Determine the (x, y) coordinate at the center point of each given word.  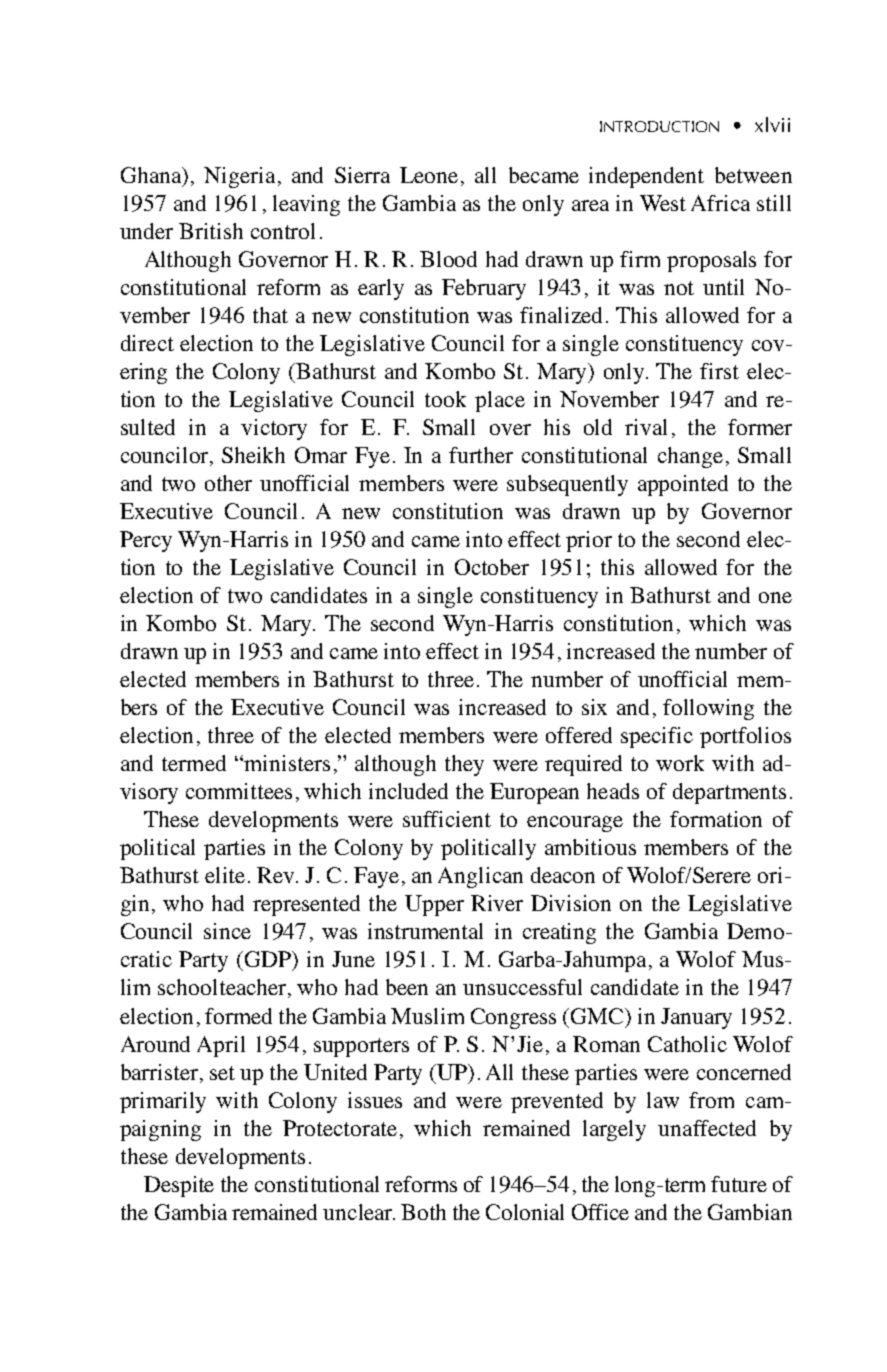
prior (589, 541)
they (464, 765)
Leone (429, 175)
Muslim (427, 1016)
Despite (179, 1186)
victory (274, 429)
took (445, 399)
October (492, 567)
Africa (720, 203)
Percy (146, 541)
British (211, 231)
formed (238, 1016)
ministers (287, 763)
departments (729, 793)
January (696, 1018)
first (719, 371)
